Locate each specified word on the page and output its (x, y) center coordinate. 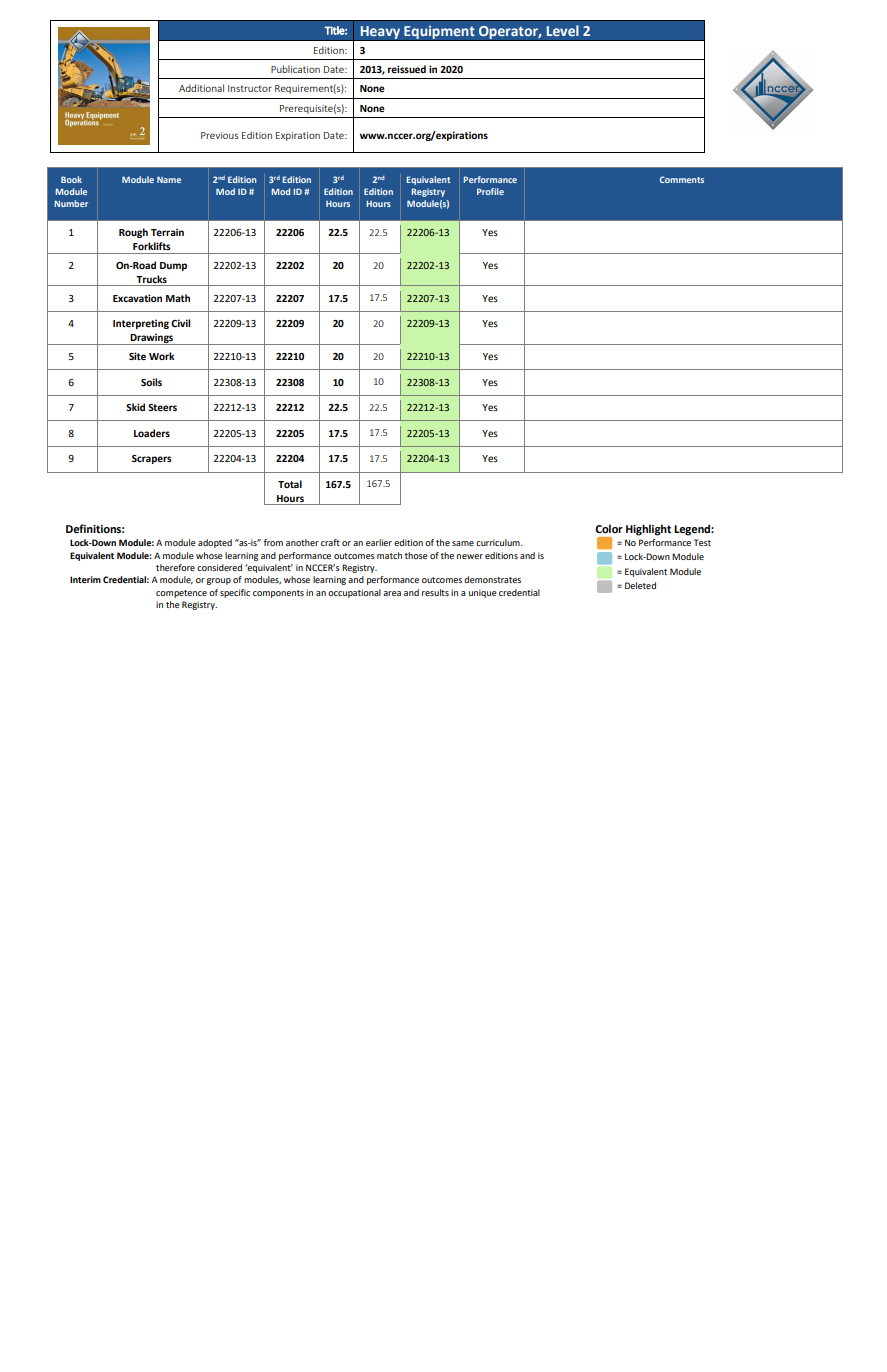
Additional (201, 88)
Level (563, 30)
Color (609, 528)
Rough (133, 233)
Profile (490, 191)
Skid (135, 407)
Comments (682, 179)
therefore (175, 567)
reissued (407, 69)
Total (290, 484)
